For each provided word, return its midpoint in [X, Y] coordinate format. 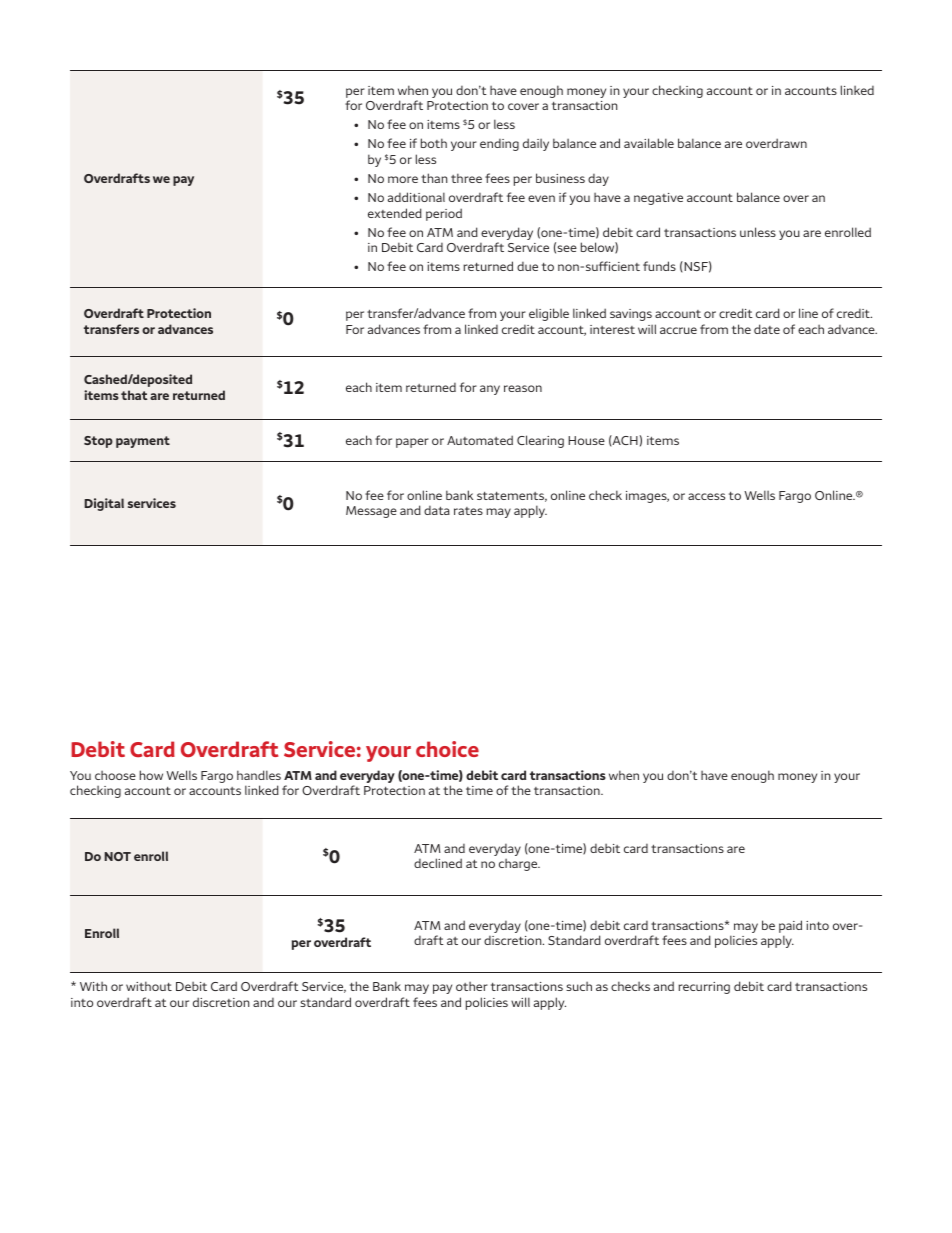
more [403, 179]
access [706, 496]
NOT [117, 856]
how [151, 775]
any [490, 390]
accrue [678, 330]
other [472, 986]
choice [447, 749]
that [134, 395]
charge [519, 865]
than [434, 178]
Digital [104, 504]
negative [658, 199]
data [437, 510]
